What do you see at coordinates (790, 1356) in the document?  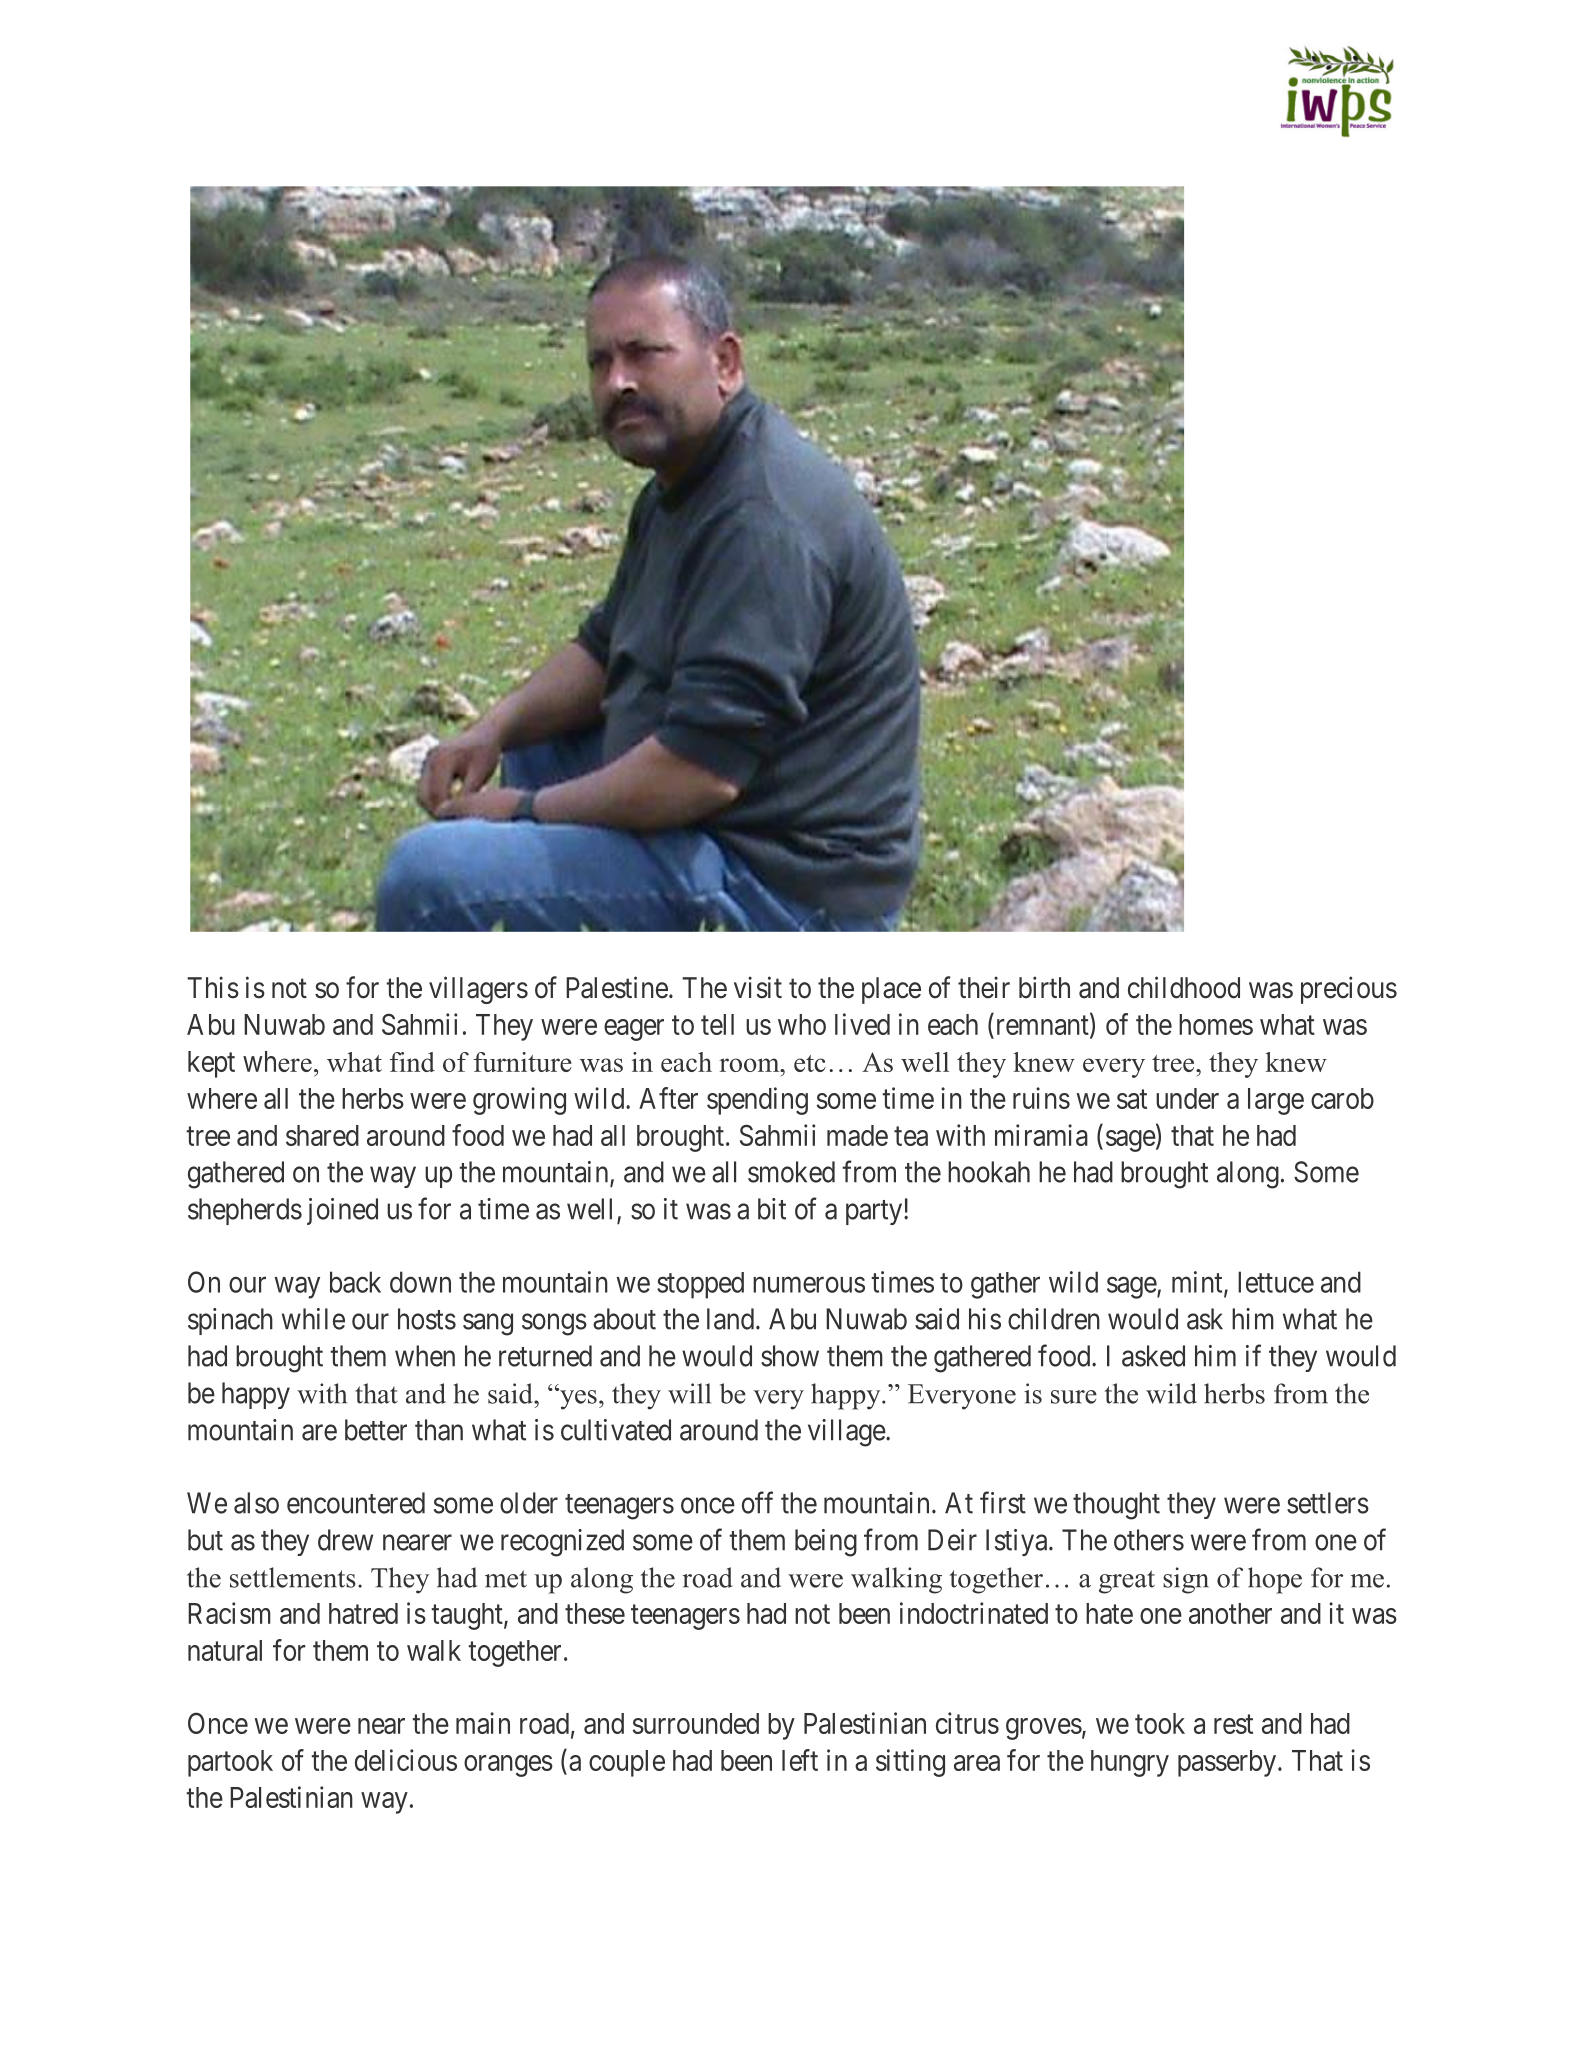 I see `show` at bounding box center [790, 1356].
